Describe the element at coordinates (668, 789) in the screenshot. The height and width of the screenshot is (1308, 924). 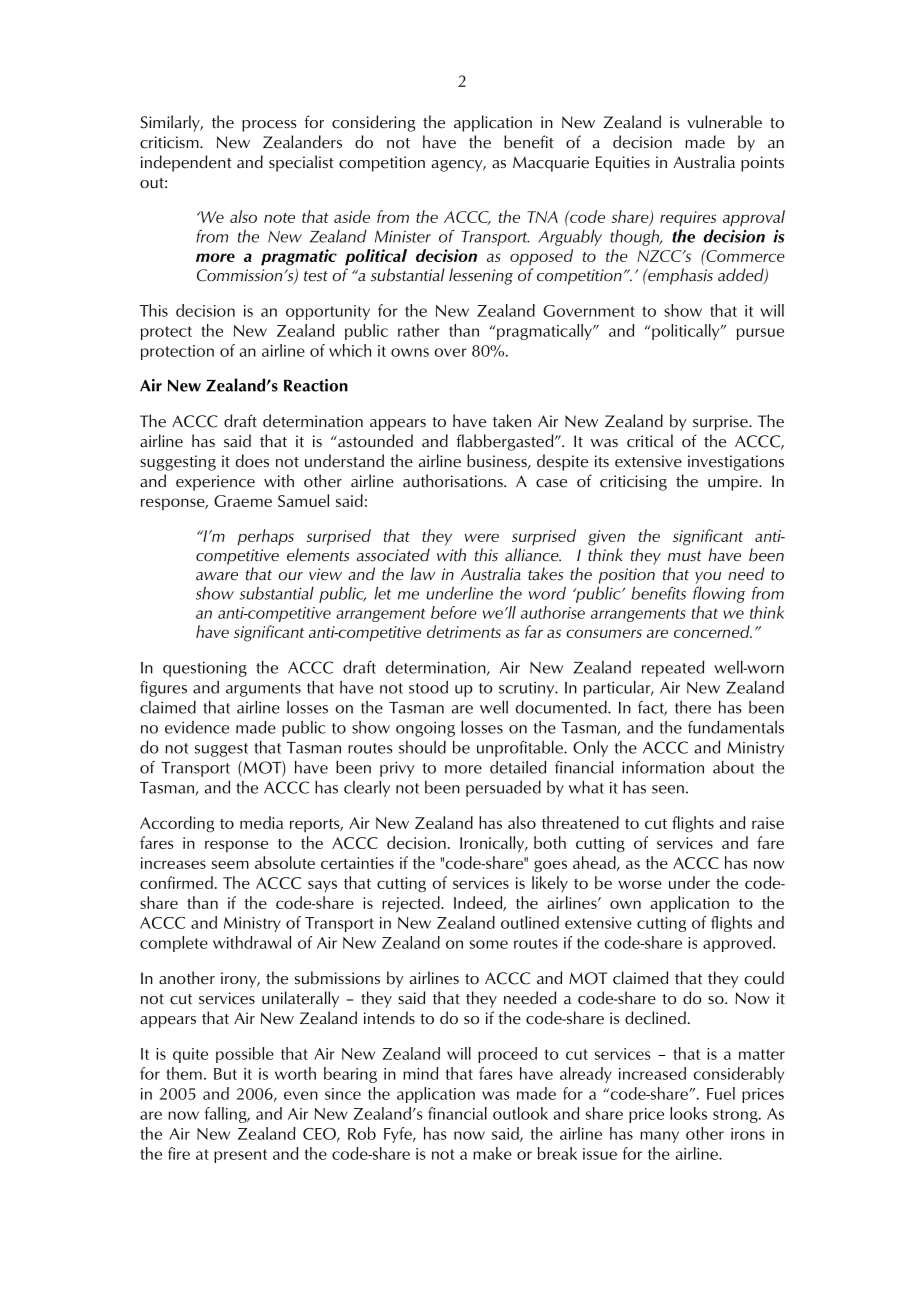
I see `seen` at that location.
